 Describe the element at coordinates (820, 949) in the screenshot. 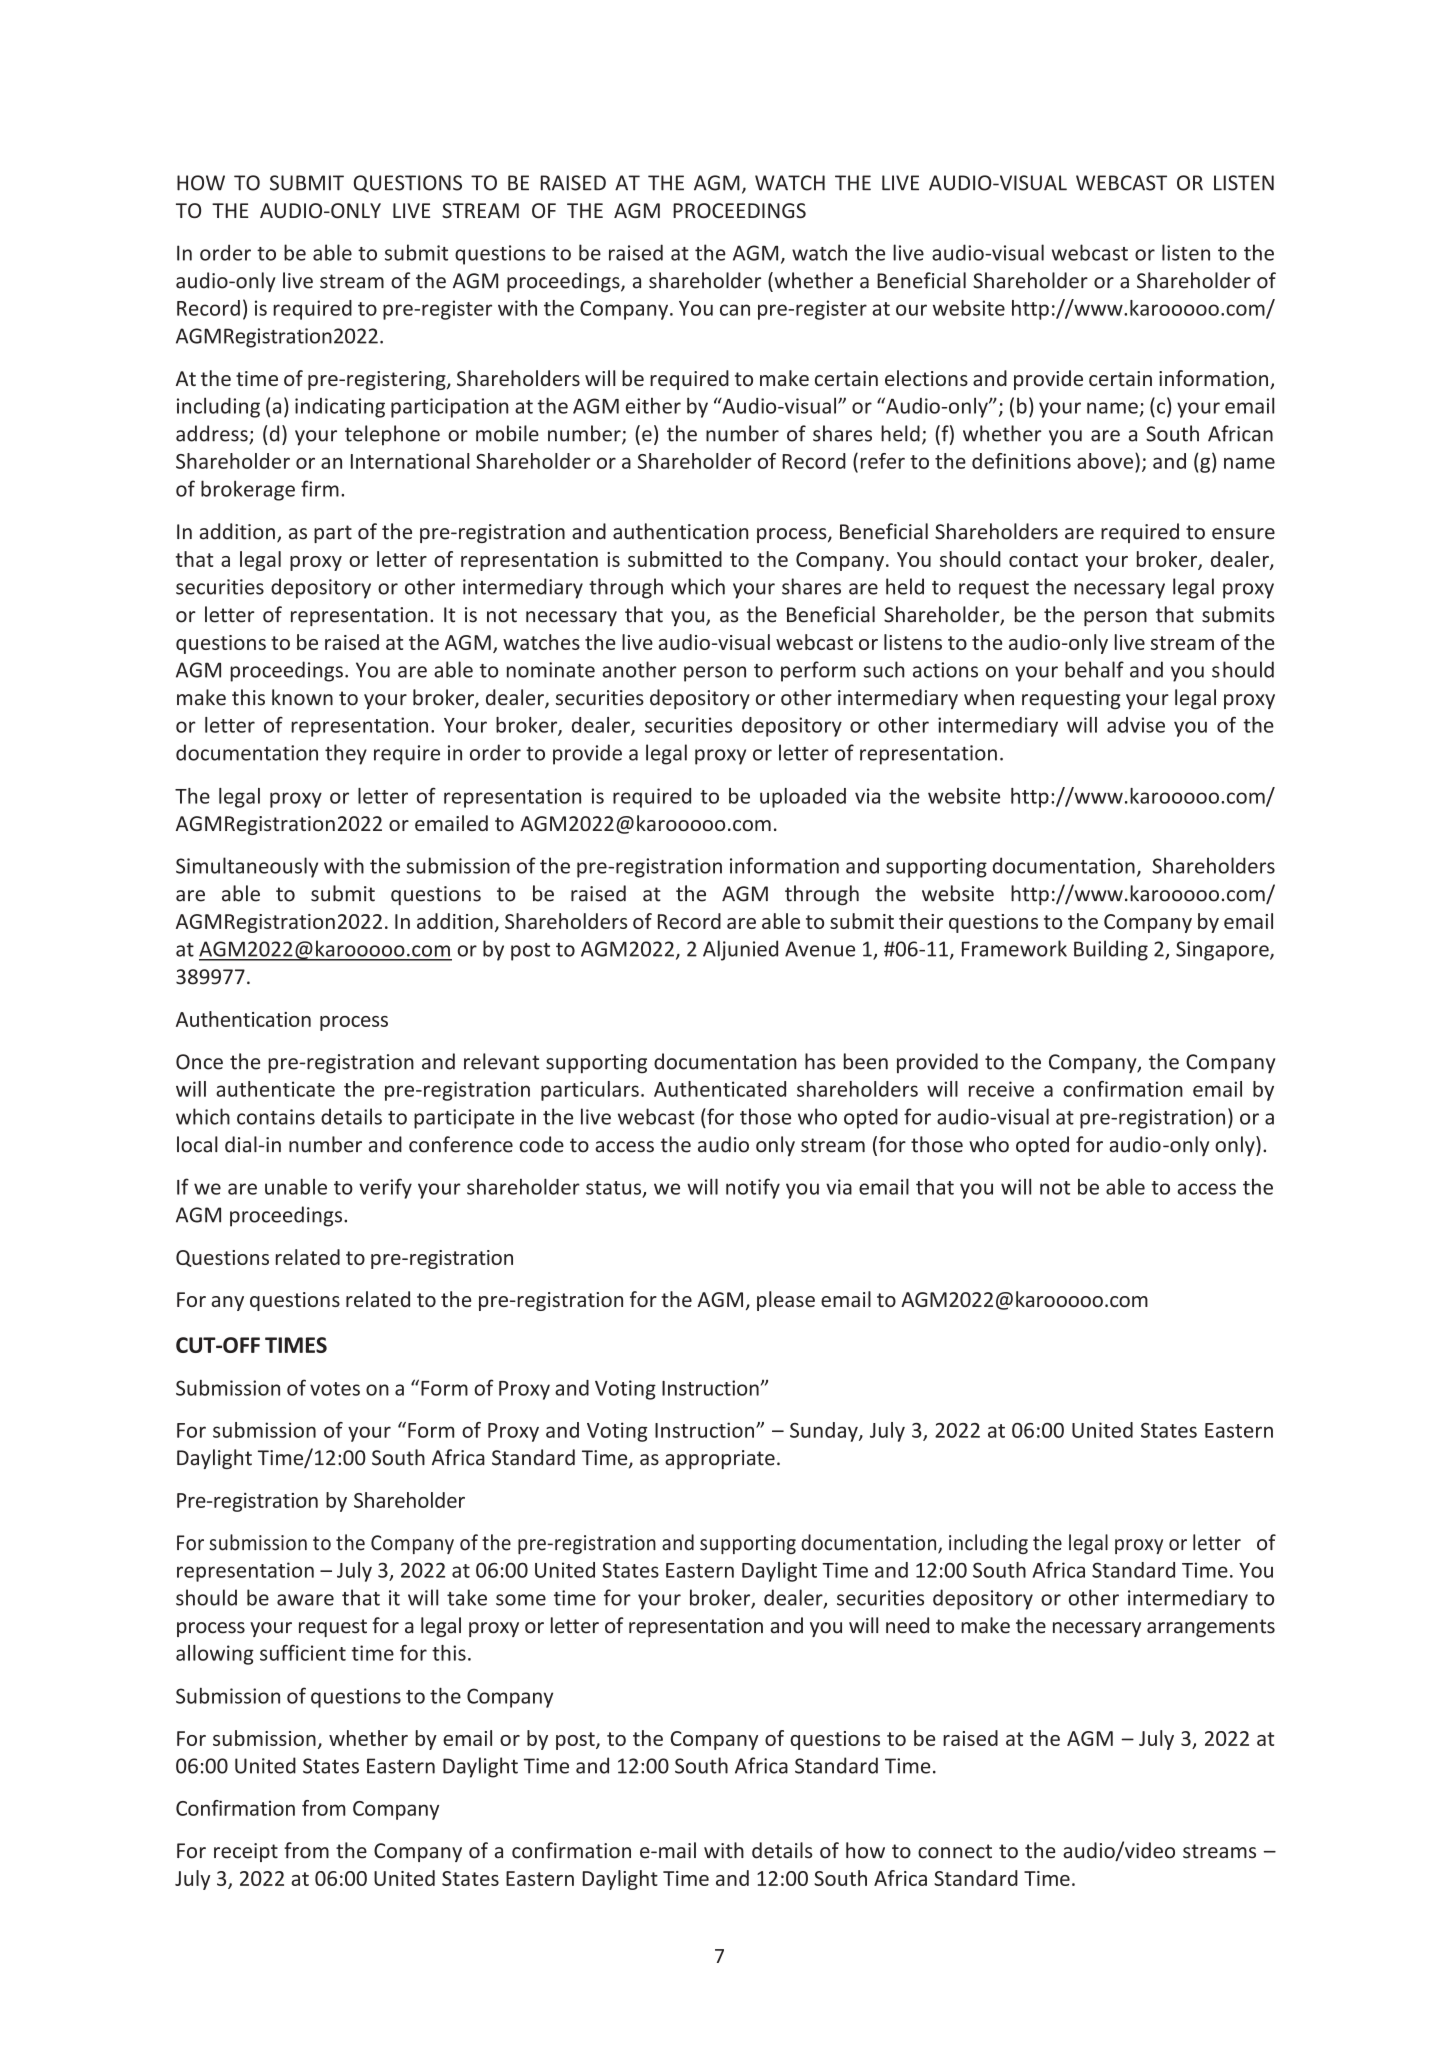

I see `Avenue` at that location.
